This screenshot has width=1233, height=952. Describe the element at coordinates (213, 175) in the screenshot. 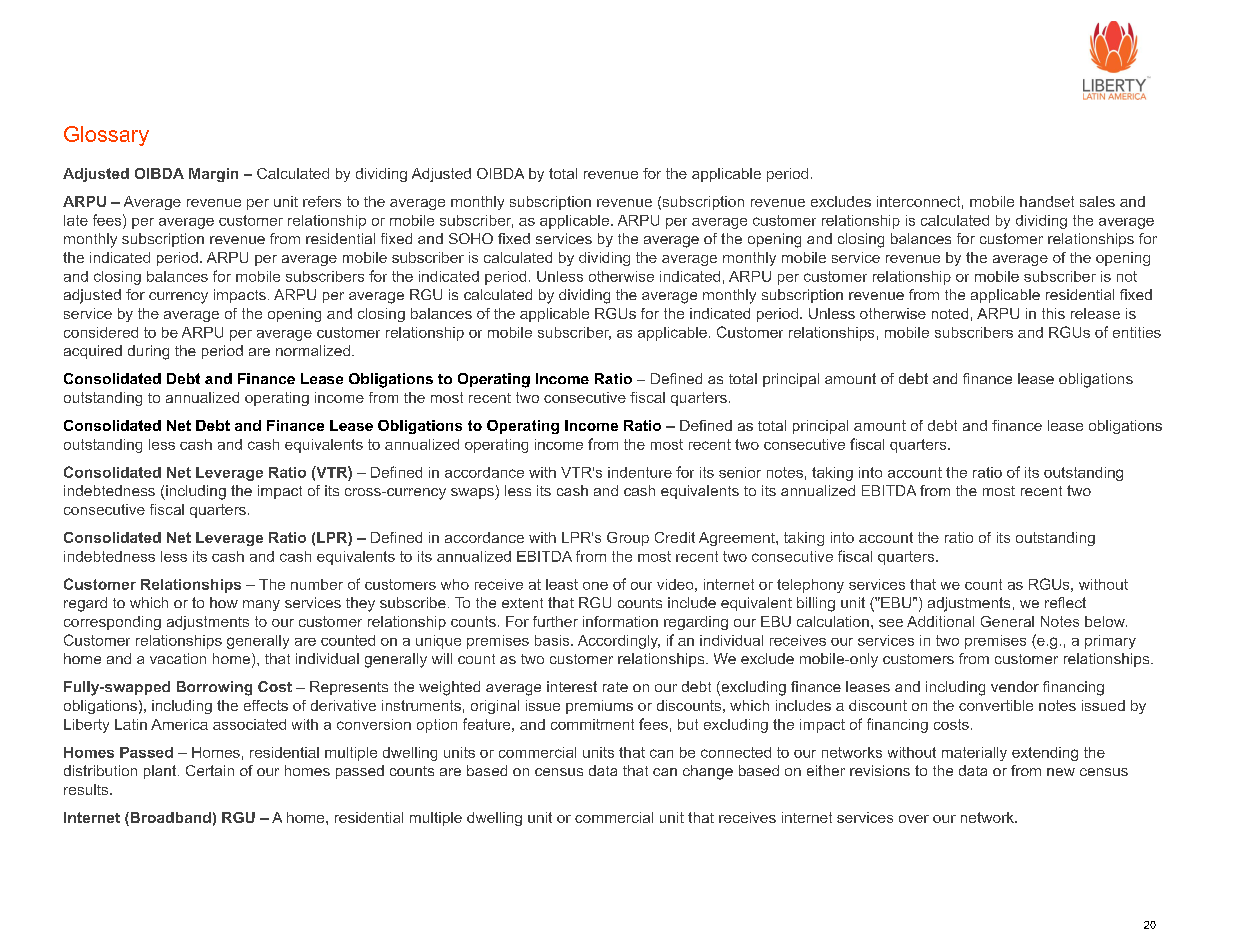

I see `Margin` at that location.
